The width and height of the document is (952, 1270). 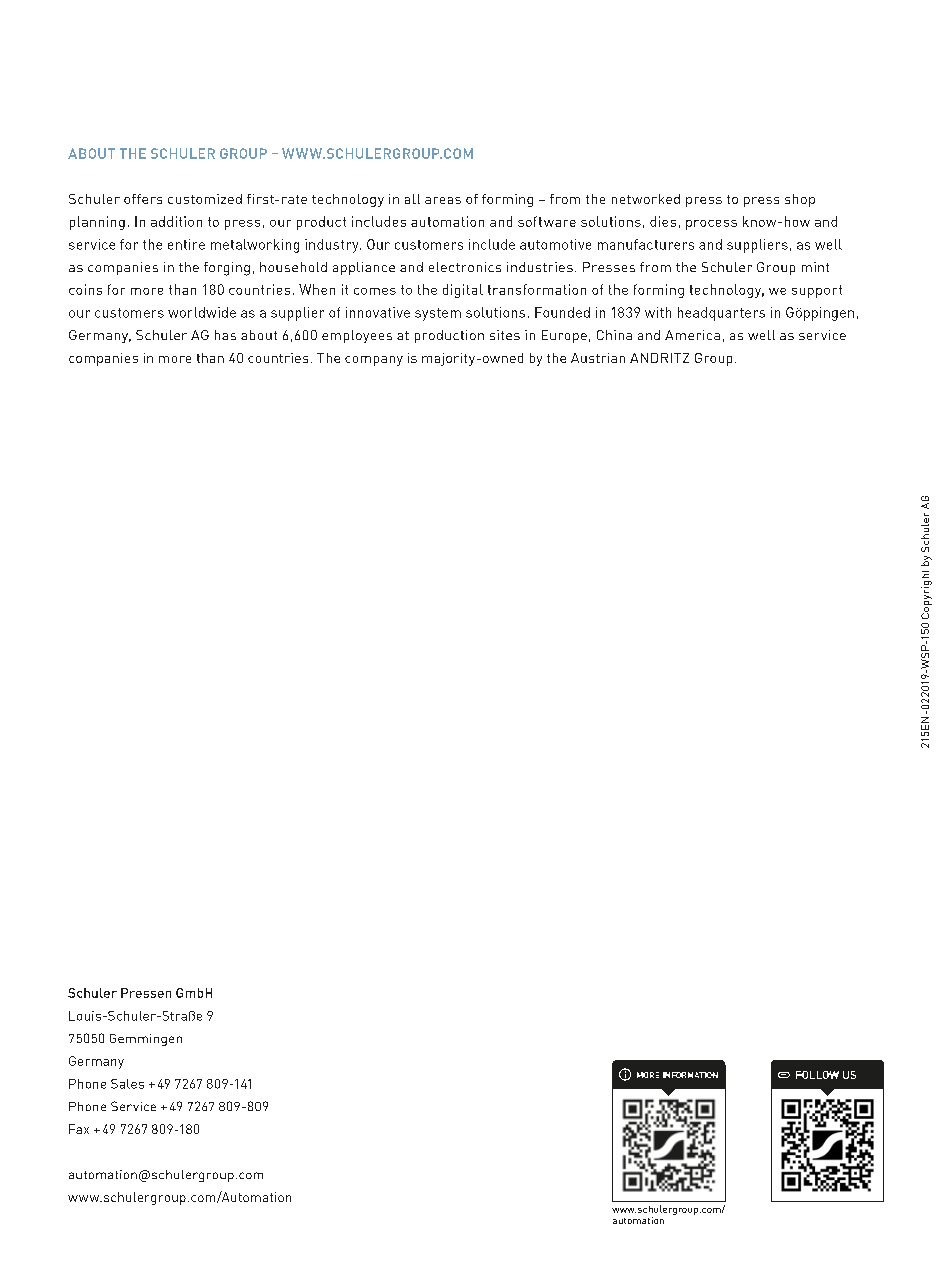 I want to click on China, so click(x=614, y=335).
